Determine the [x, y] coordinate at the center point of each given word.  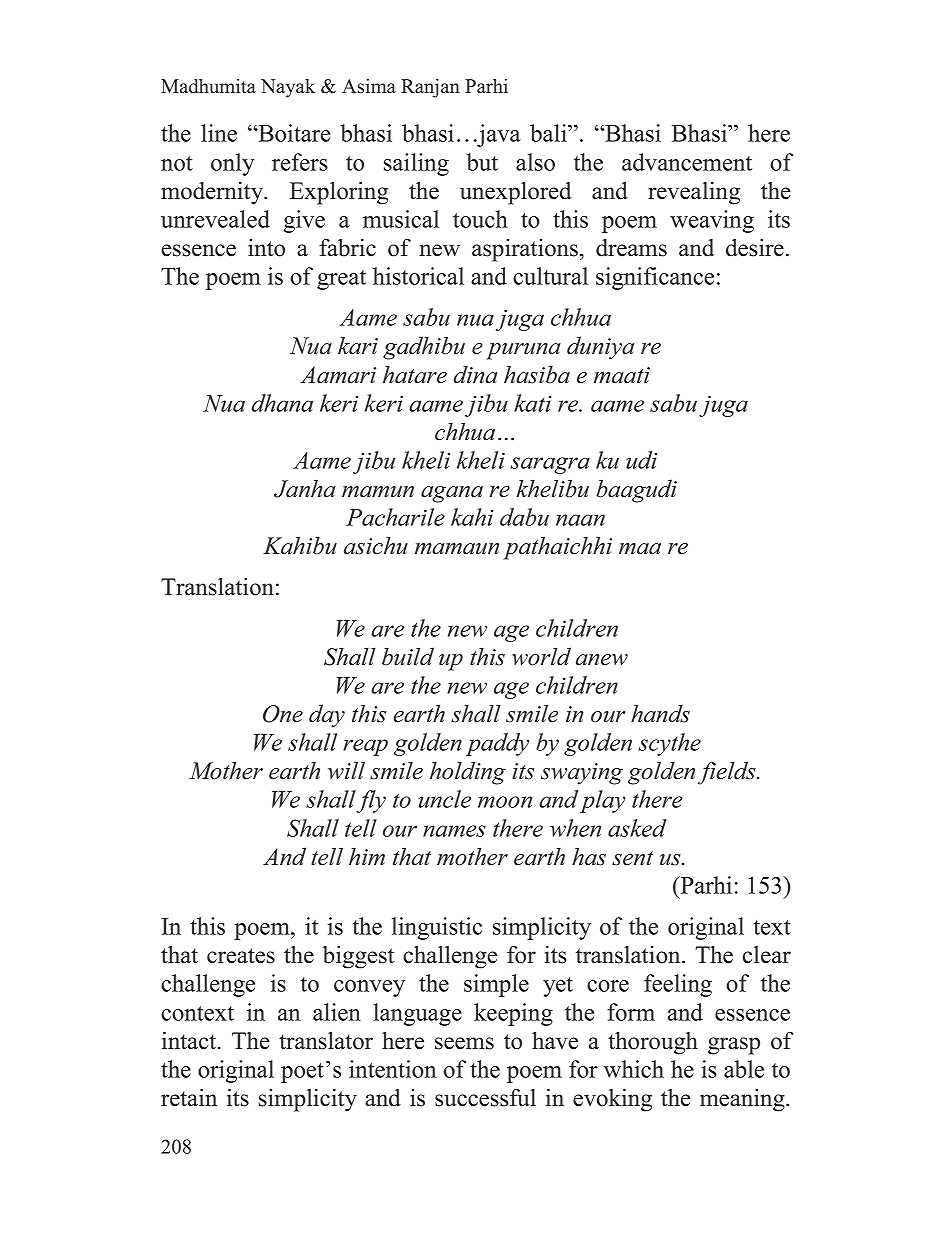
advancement [687, 162]
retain [189, 1097]
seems [464, 1043]
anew [602, 660]
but [482, 162]
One [283, 714]
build [408, 656]
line [219, 133]
